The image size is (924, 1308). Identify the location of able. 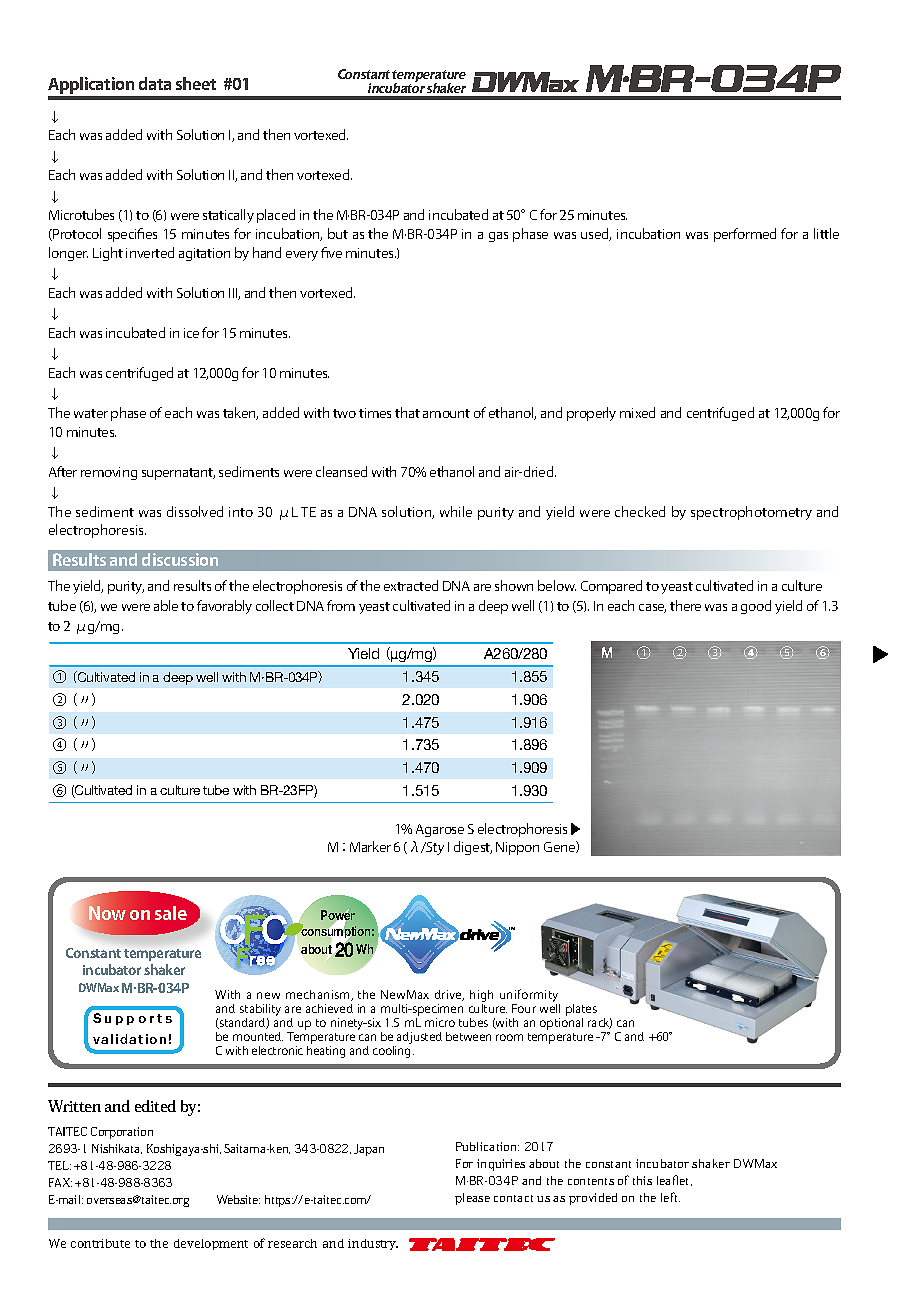
(166, 605).
